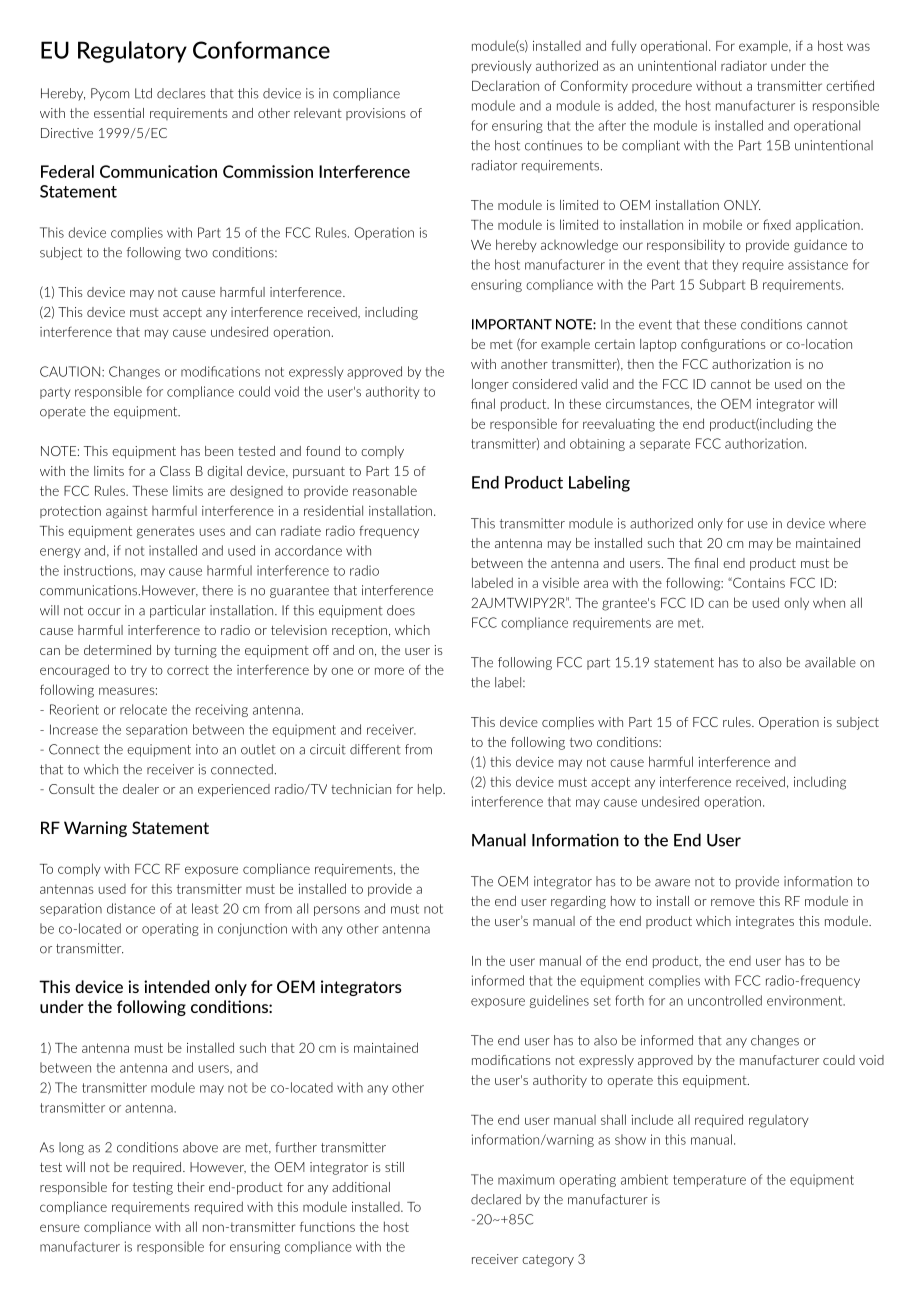  I want to click on available, so click(830, 662).
